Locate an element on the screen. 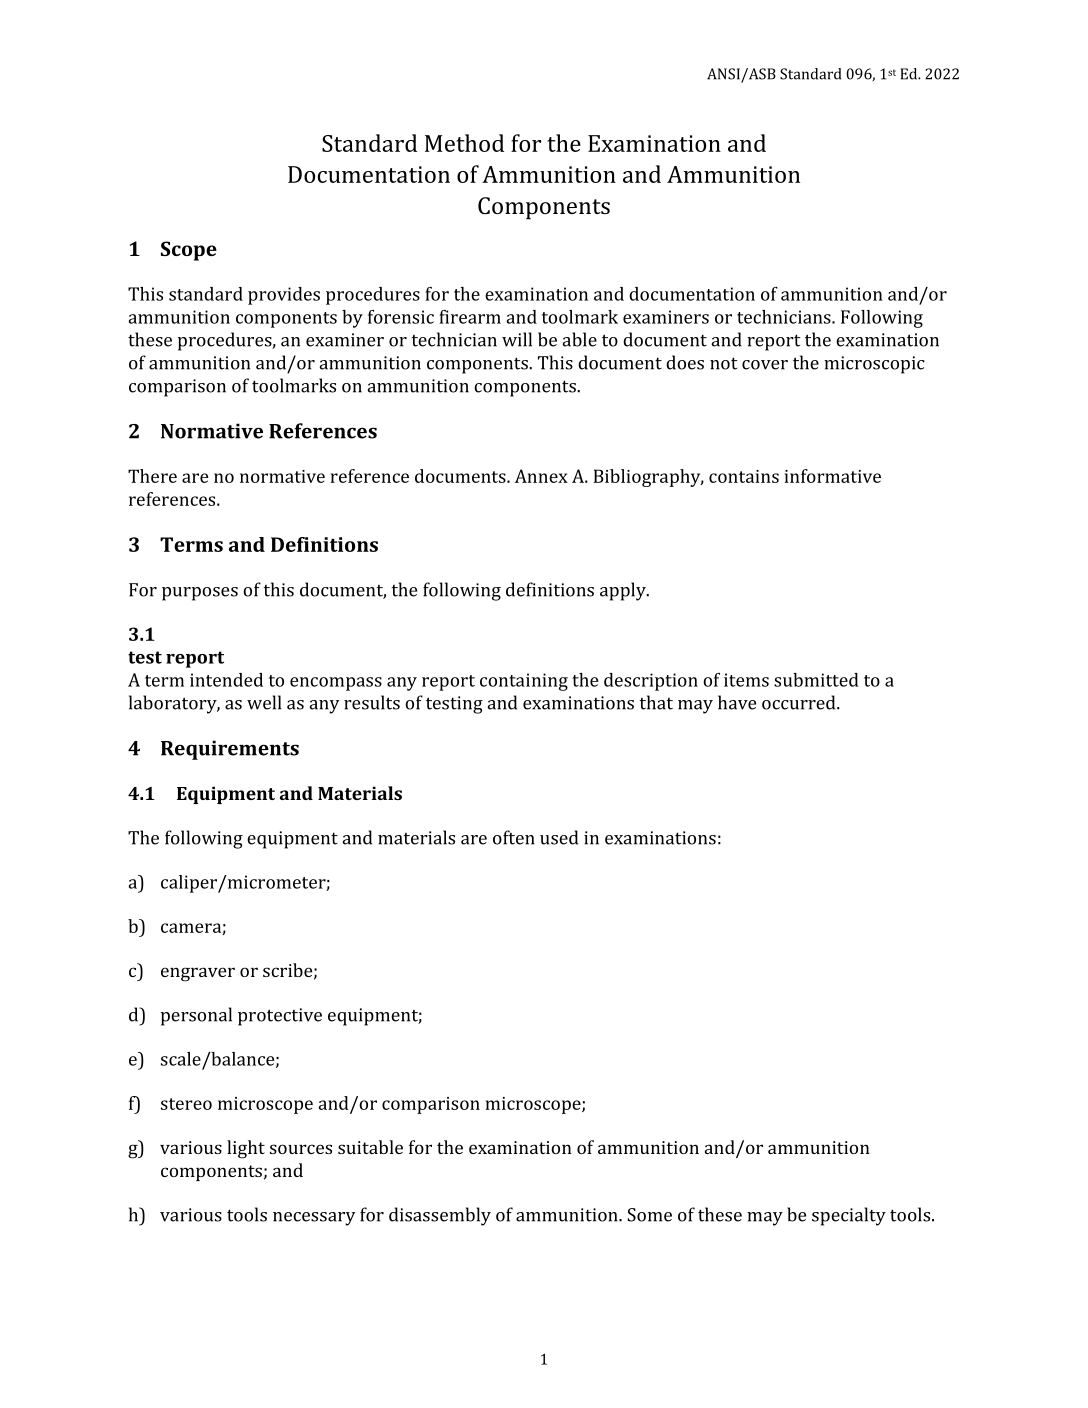  disassembly is located at coordinates (440, 1216).
